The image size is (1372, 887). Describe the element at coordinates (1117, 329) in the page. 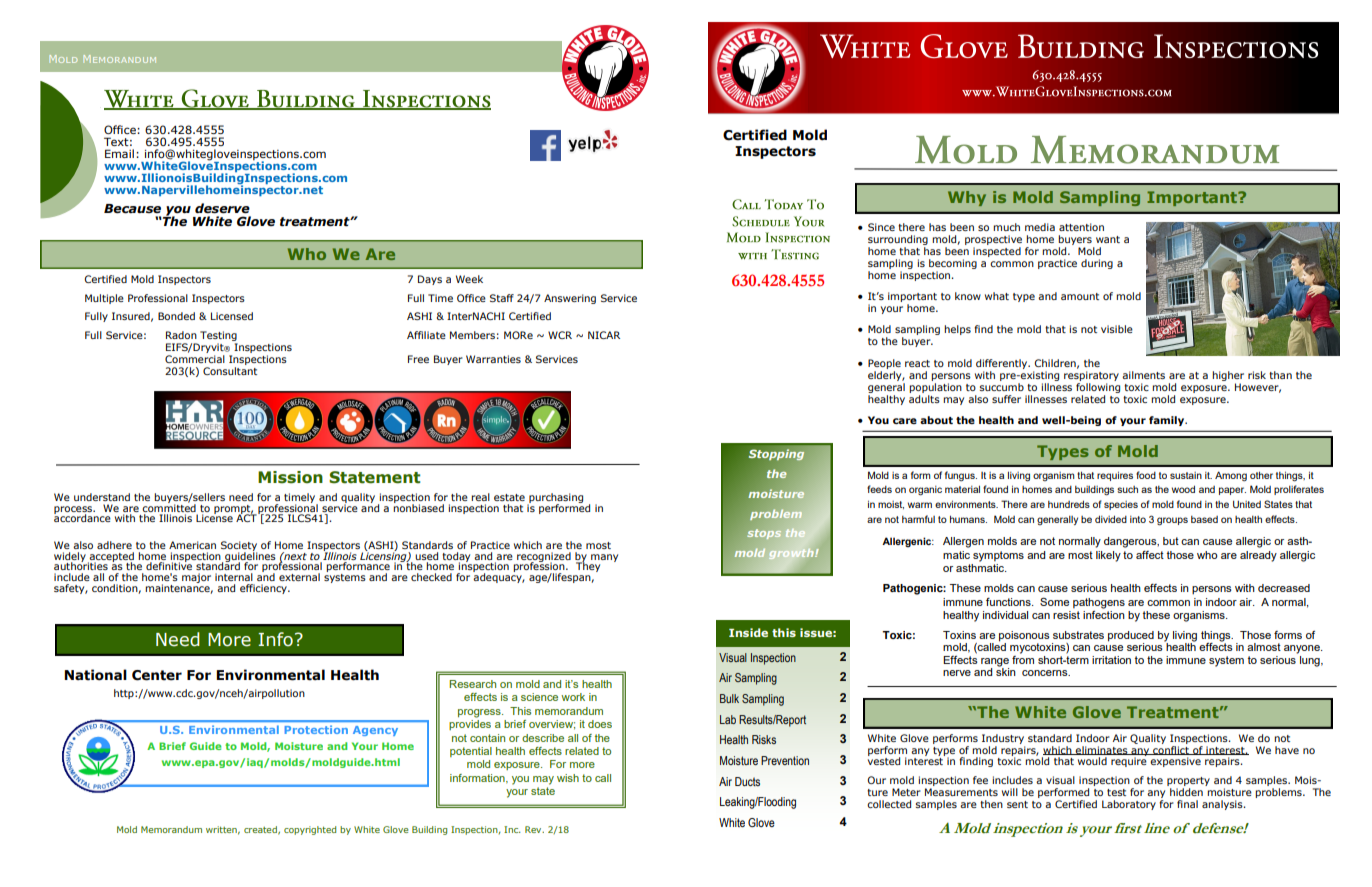

I see `visible` at that location.
